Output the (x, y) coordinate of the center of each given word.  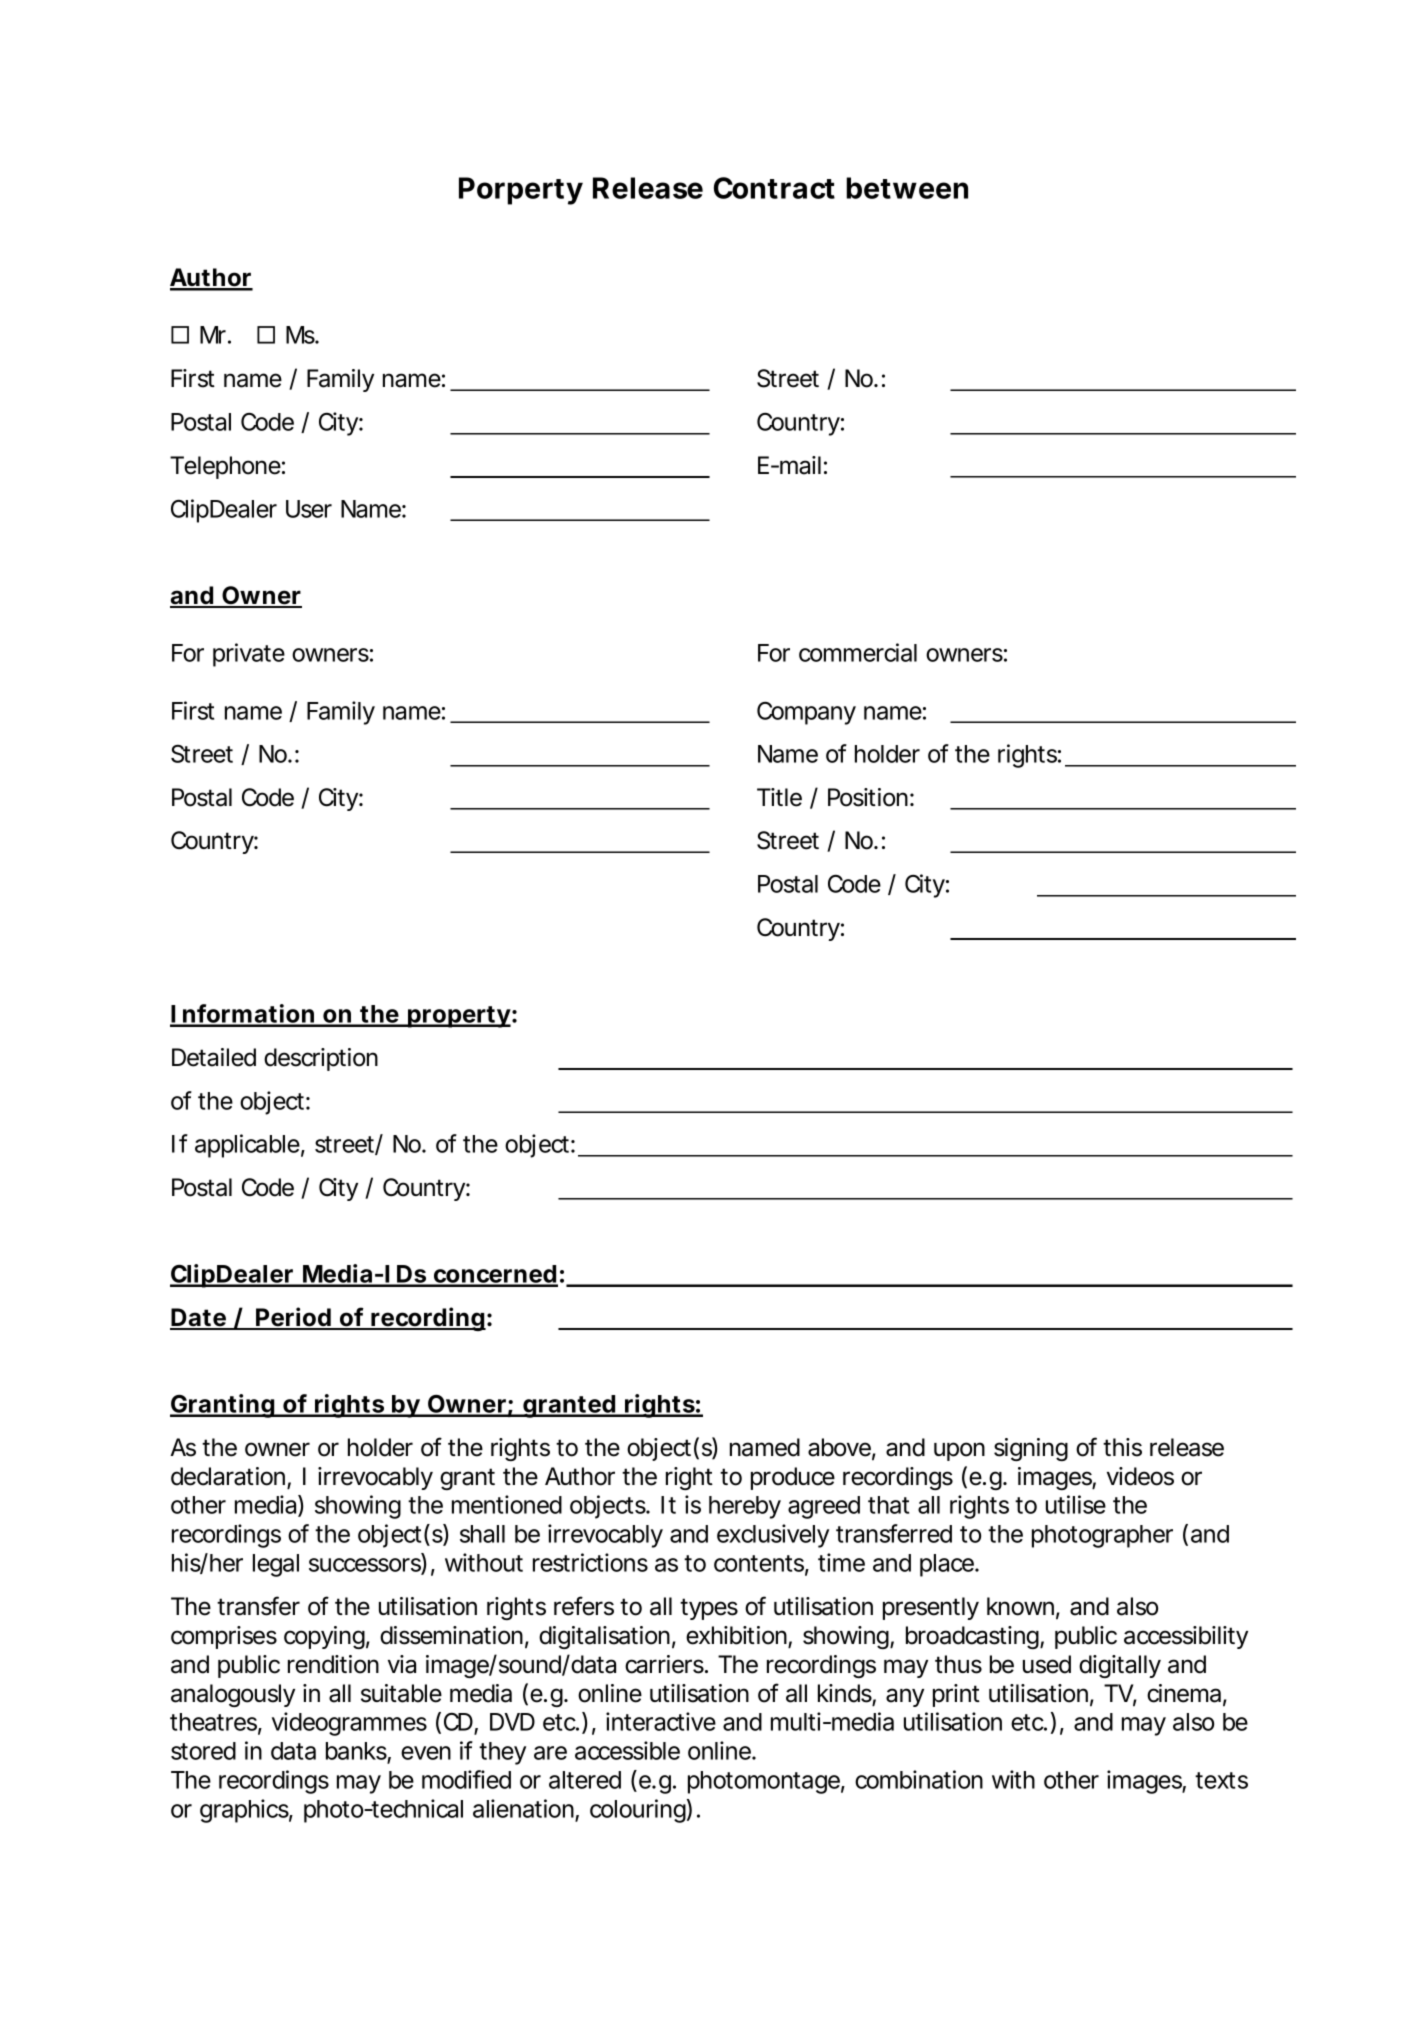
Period (293, 1318)
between (907, 188)
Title (779, 797)
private (249, 655)
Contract (774, 188)
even (426, 1753)
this (1122, 1447)
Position (868, 797)
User (309, 509)
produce (793, 1478)
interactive (661, 1721)
